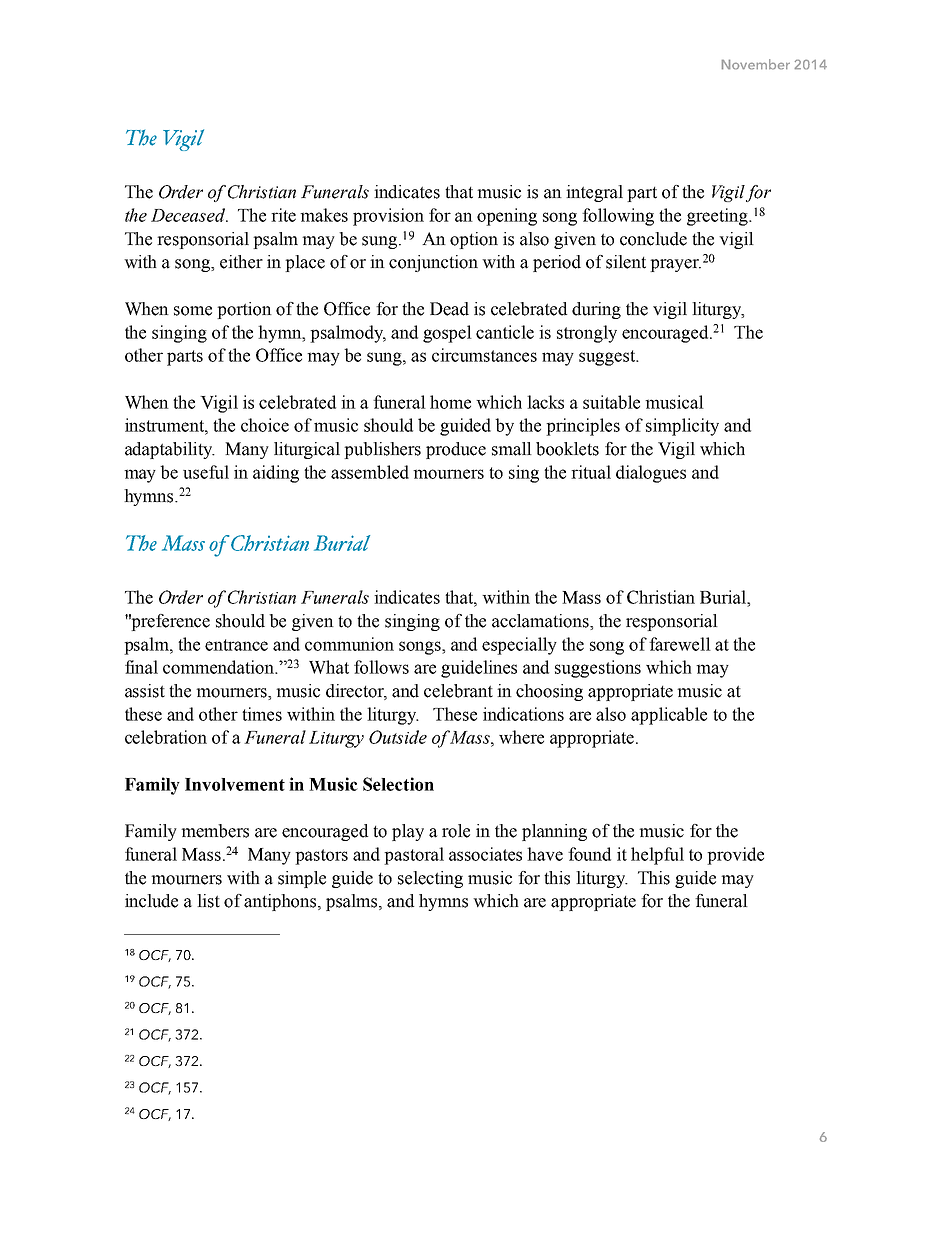  What do you see at coordinates (189, 215) in the screenshot?
I see `Deceased` at bounding box center [189, 215].
